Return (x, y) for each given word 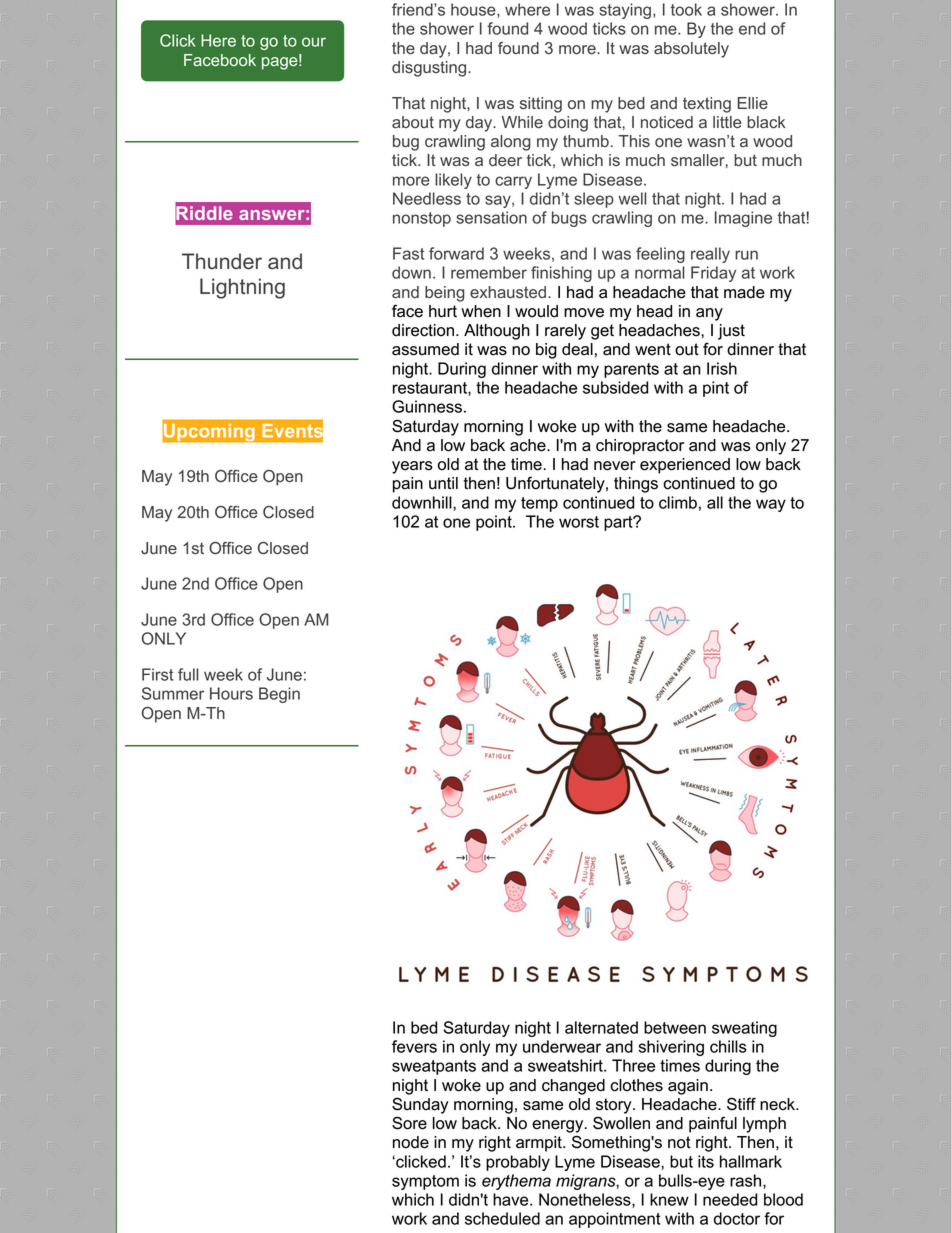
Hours (231, 693)
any (709, 314)
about (413, 122)
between (675, 1027)
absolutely (691, 50)
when (481, 311)
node (411, 1142)
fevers (414, 1046)
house (474, 10)
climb (678, 502)
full (188, 674)
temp (539, 504)
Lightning (242, 288)
